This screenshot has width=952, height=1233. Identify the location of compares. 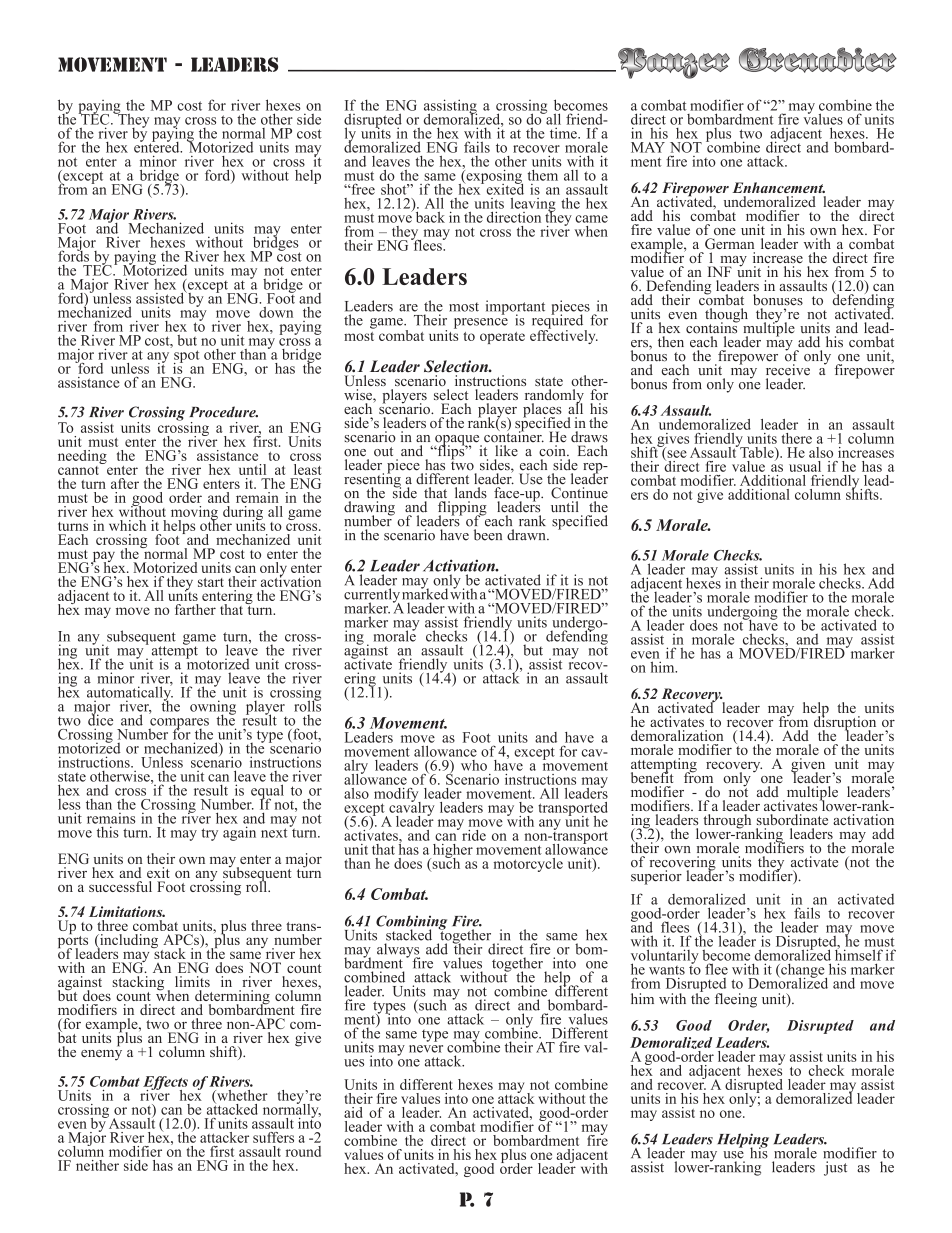
(178, 724).
